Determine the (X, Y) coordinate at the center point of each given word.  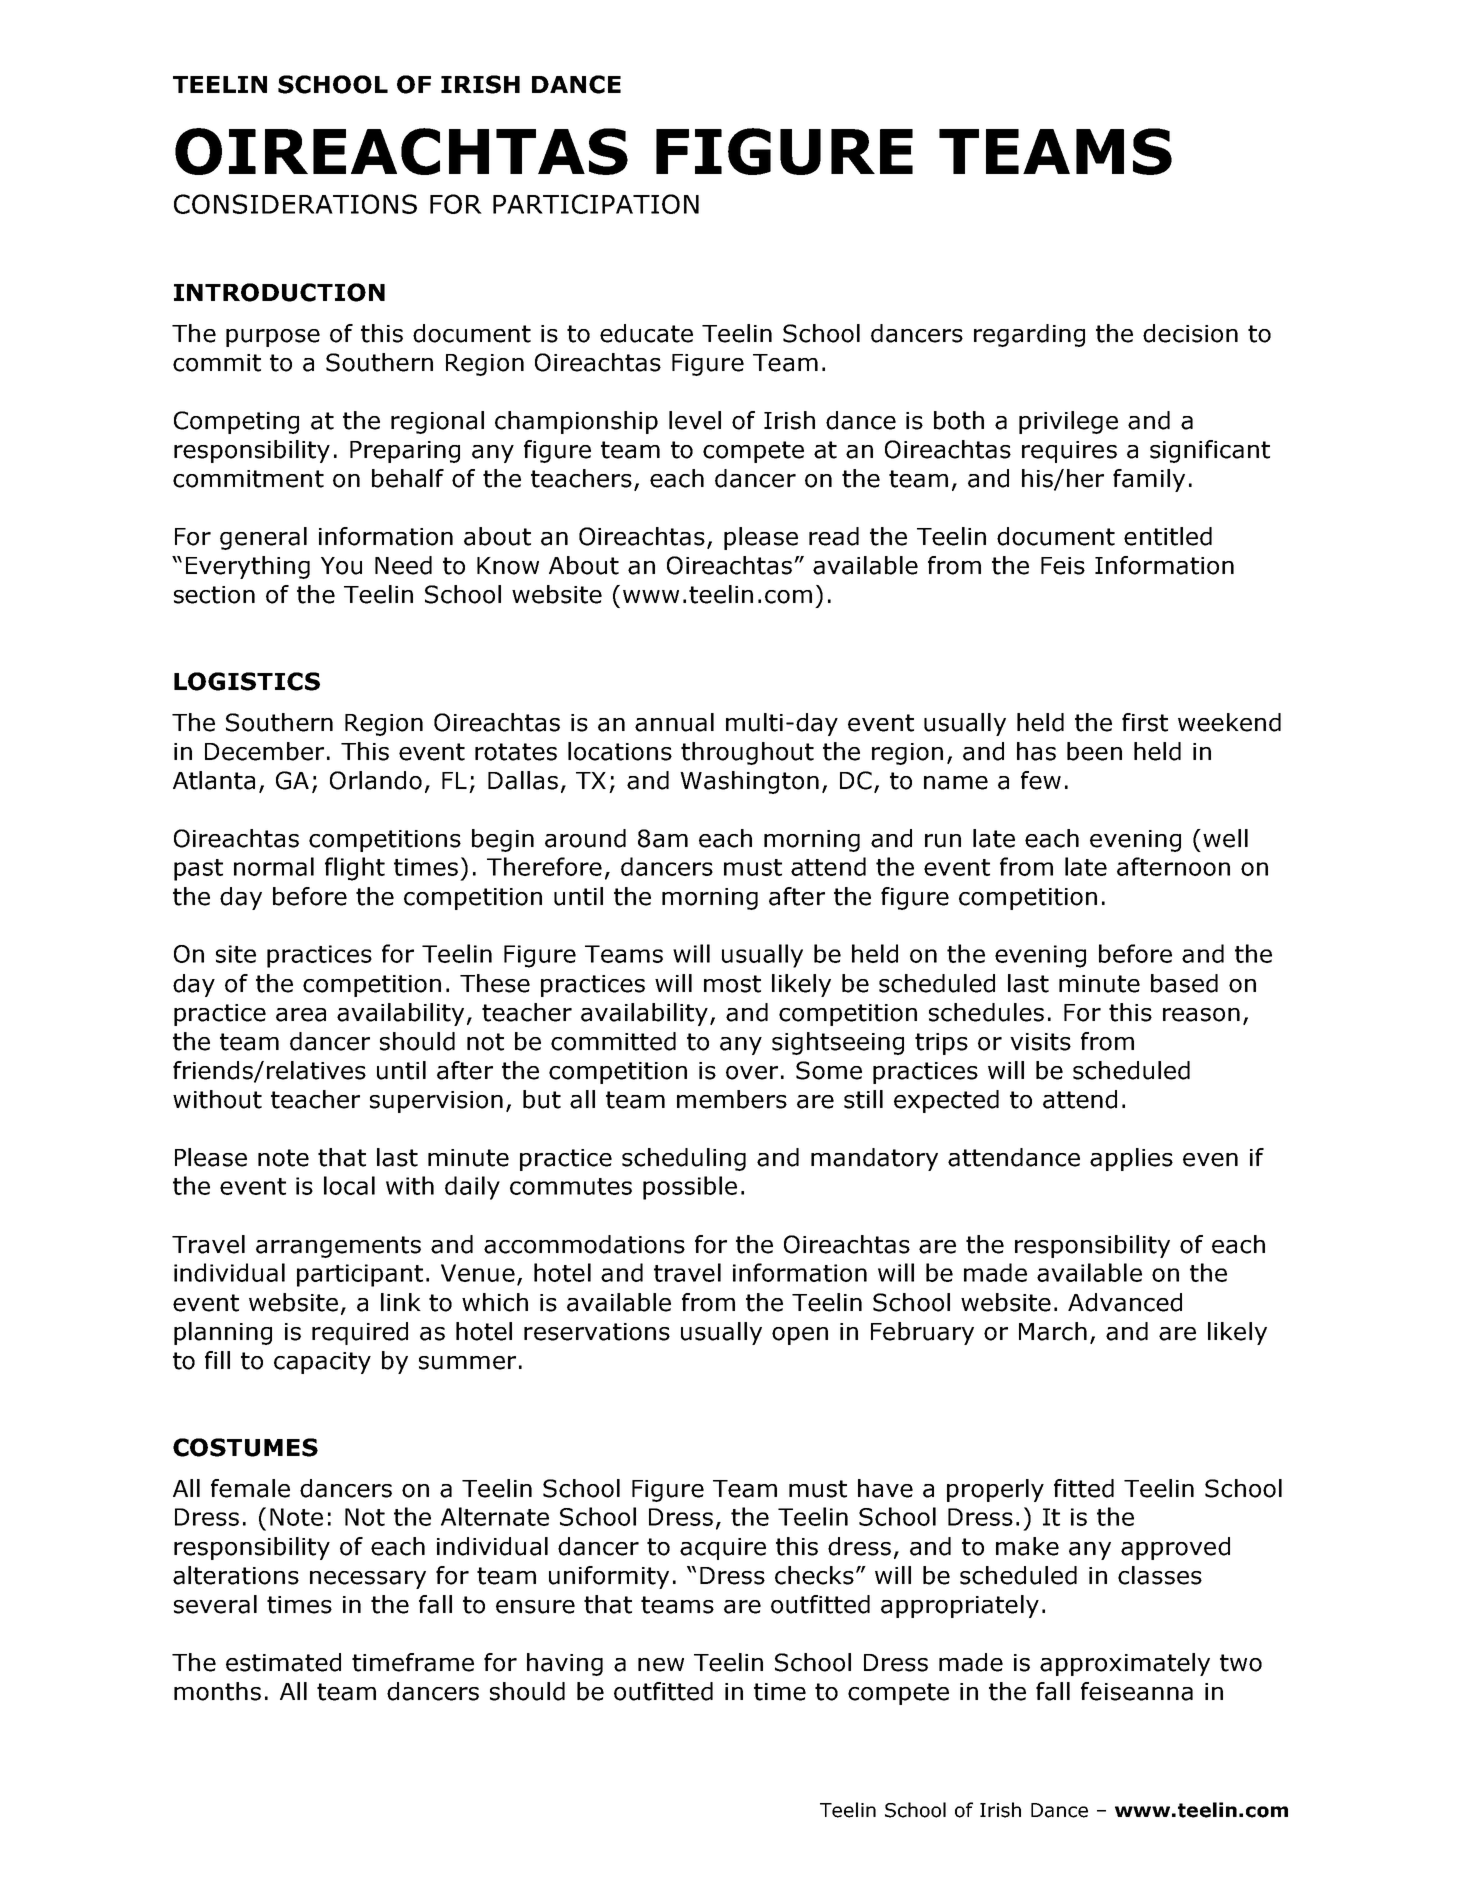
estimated (283, 1662)
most (732, 984)
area (301, 1015)
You (341, 566)
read (834, 536)
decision (1190, 333)
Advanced (1125, 1302)
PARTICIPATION (596, 204)
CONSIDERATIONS (295, 204)
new (661, 1665)
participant (360, 1275)
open (800, 1336)
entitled (1168, 536)
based (1184, 983)
